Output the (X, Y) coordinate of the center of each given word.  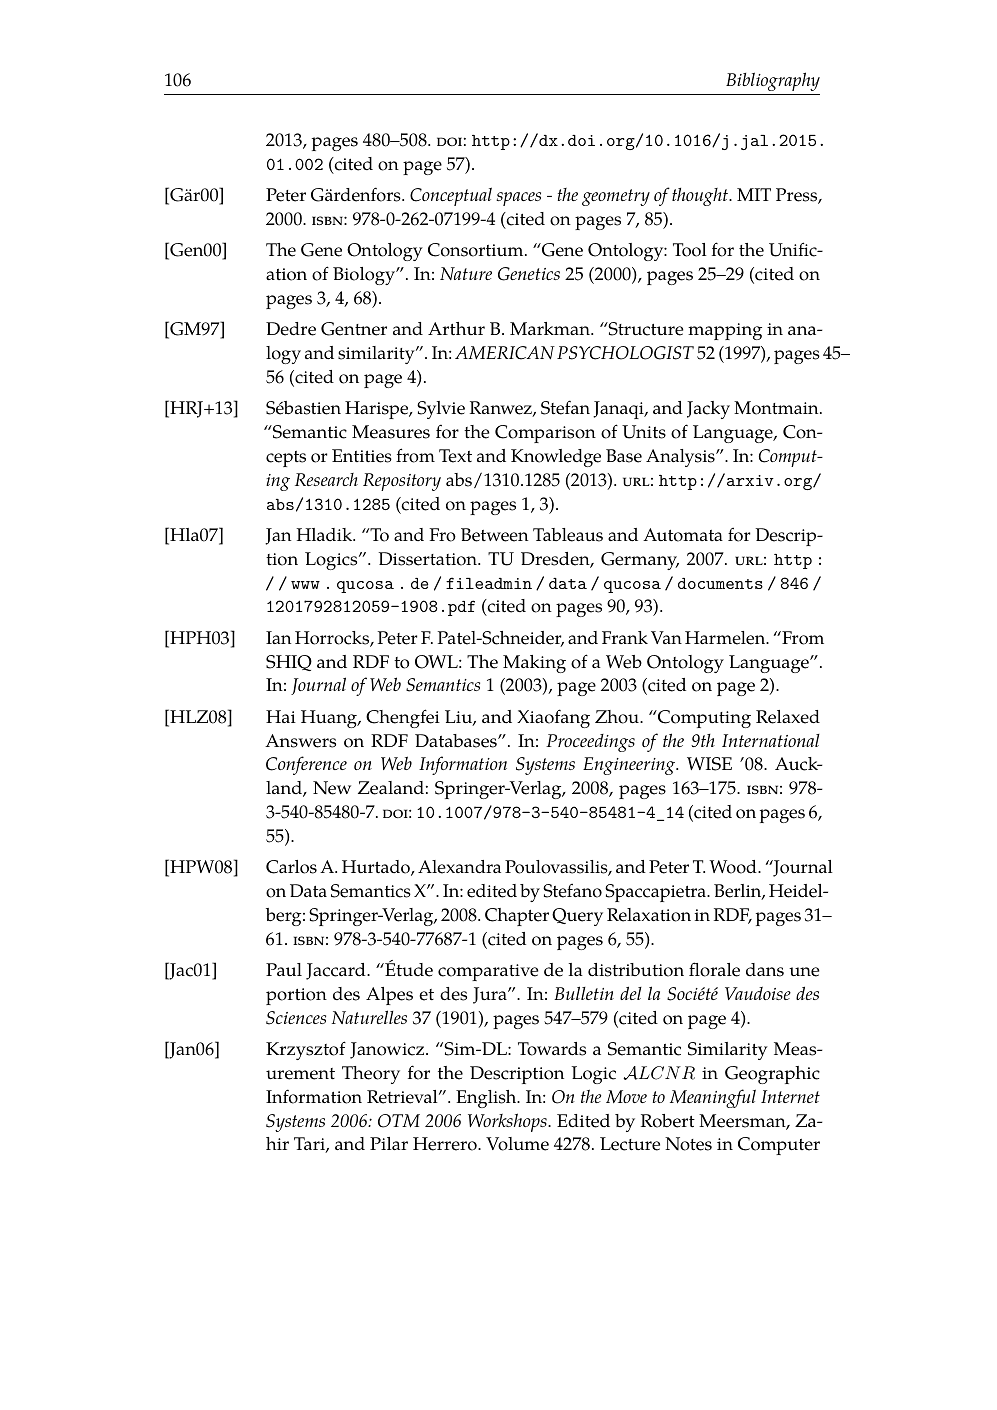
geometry (616, 197)
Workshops (508, 1122)
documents (720, 583)
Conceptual (451, 196)
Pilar (389, 1143)
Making (534, 664)
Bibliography (773, 81)
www (305, 585)
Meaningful (713, 1098)
